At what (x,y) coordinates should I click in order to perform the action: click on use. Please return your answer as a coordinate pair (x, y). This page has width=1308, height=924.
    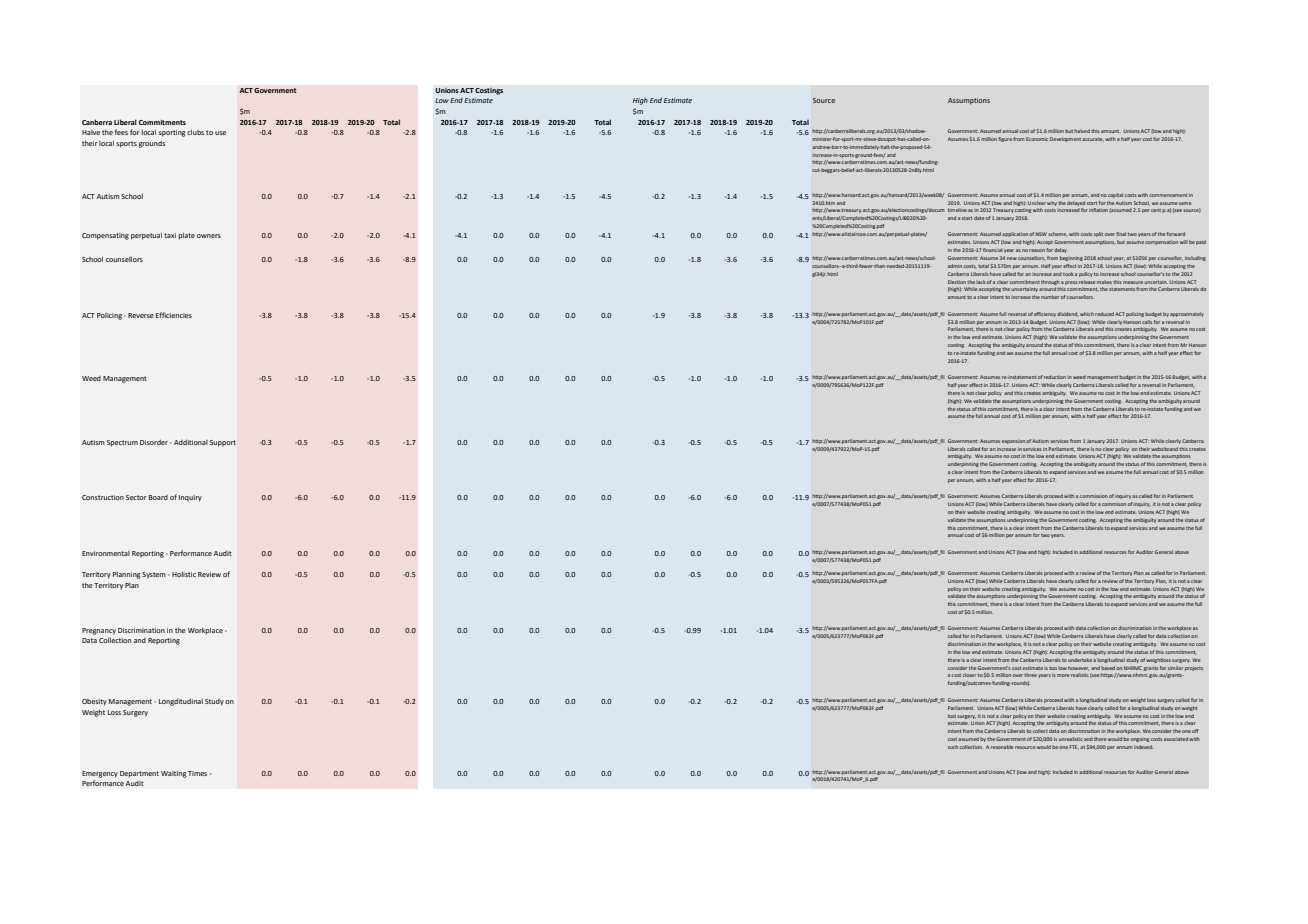
    Looking at the image, I should click on (220, 133).
